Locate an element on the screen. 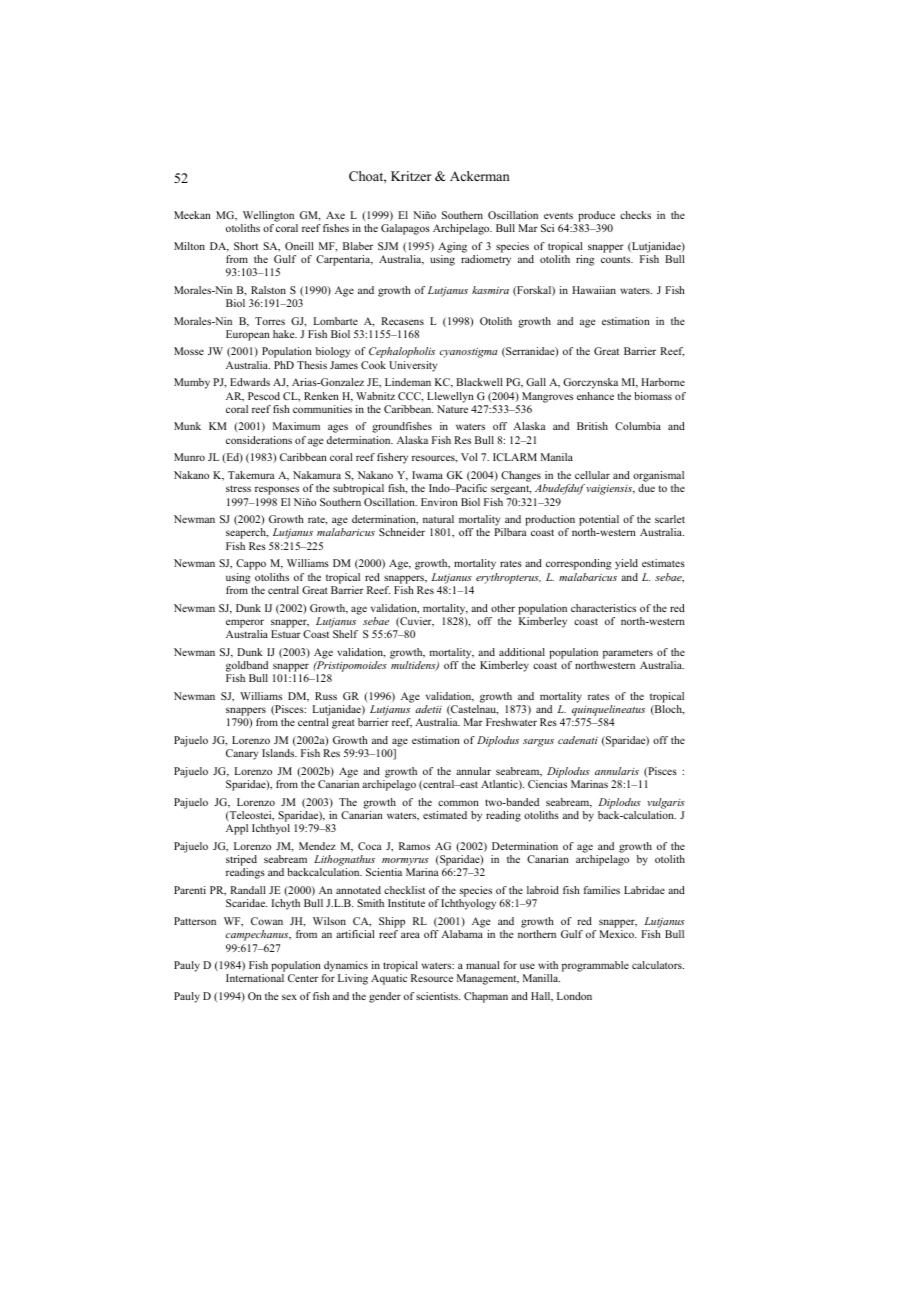 The width and height of the screenshot is (924, 1308). International is located at coordinates (255, 978).
